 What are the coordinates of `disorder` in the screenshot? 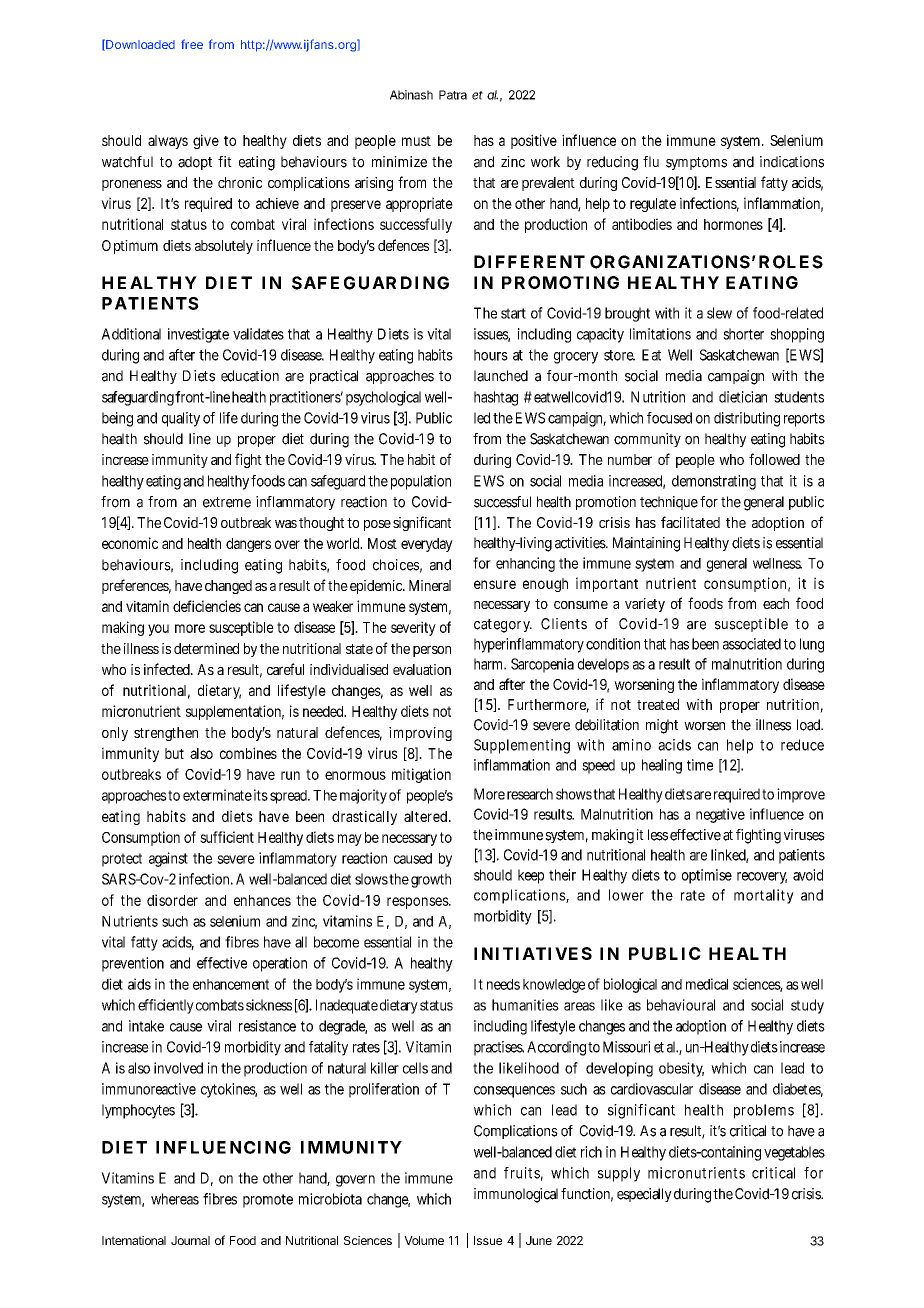 It's located at (172, 900).
